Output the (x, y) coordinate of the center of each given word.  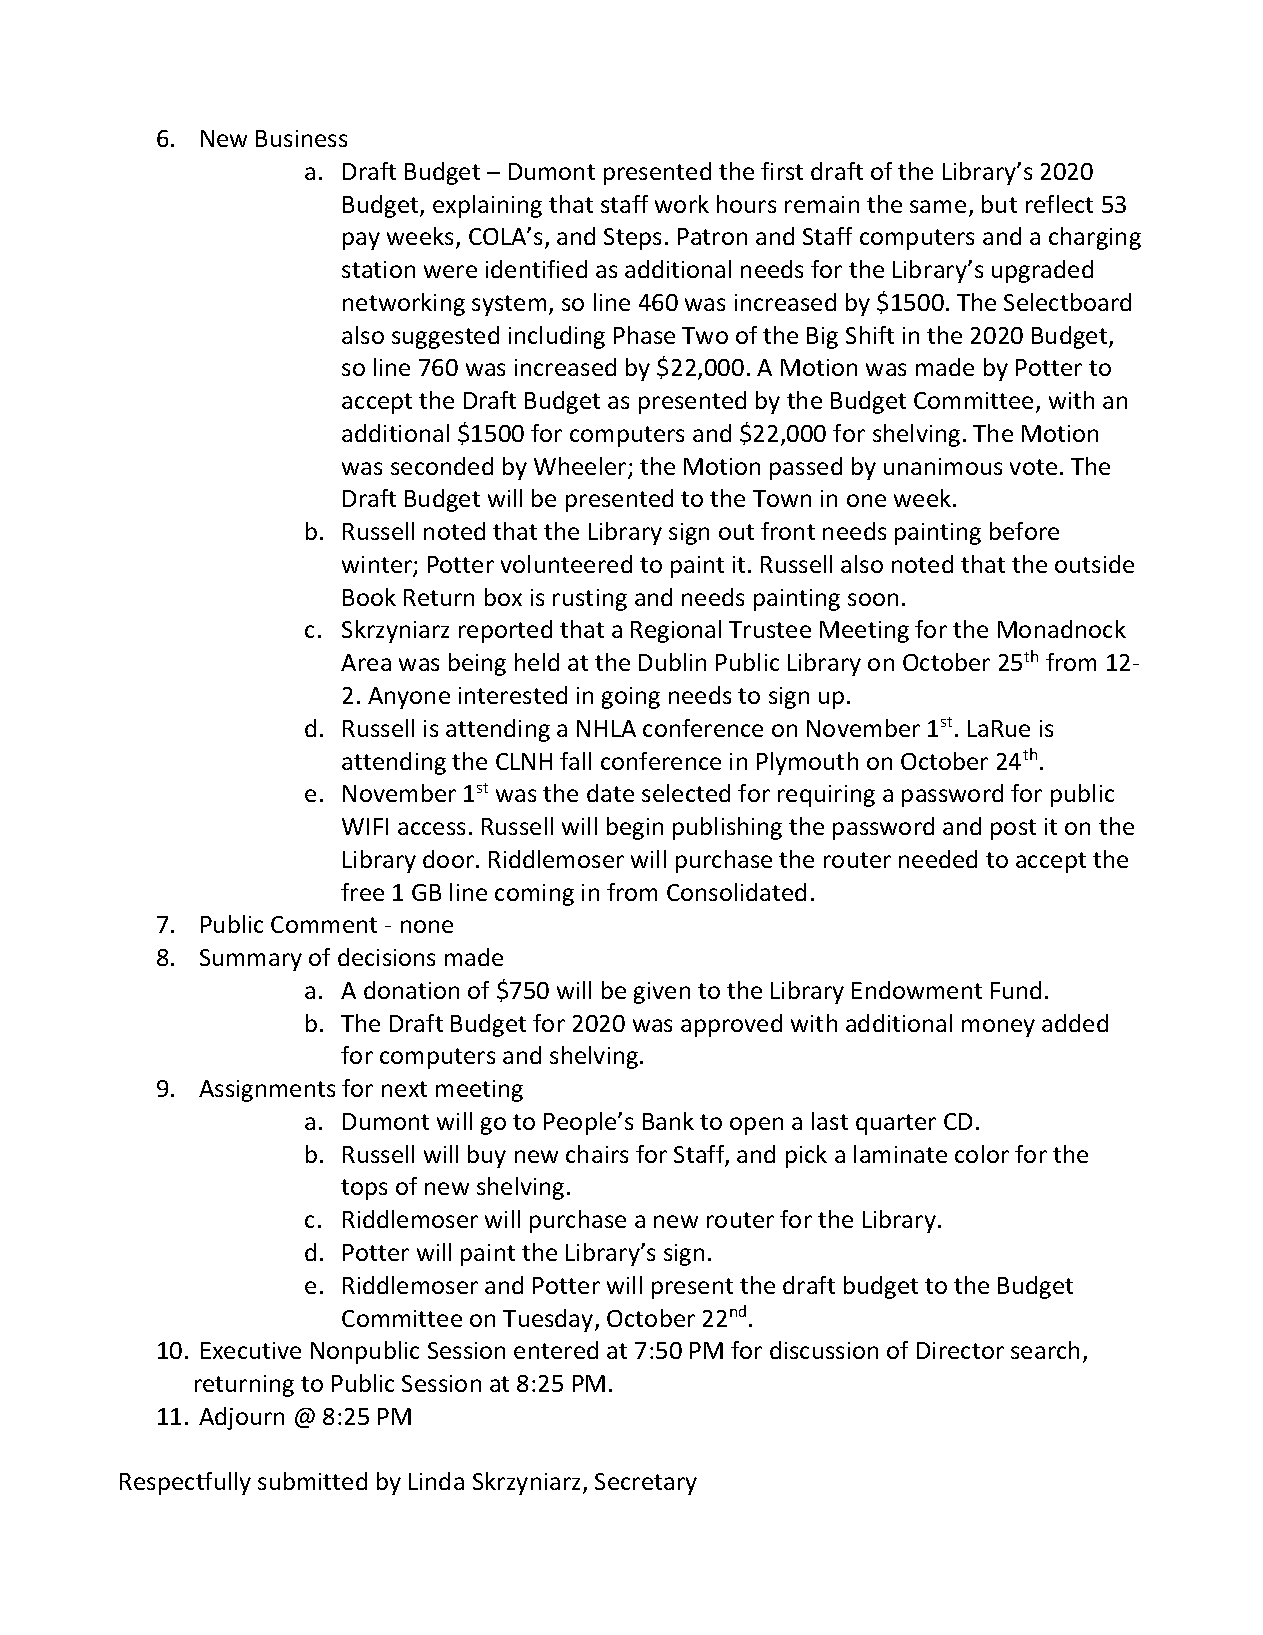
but (999, 204)
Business (301, 138)
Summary (251, 960)
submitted (312, 1481)
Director (960, 1350)
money (998, 1028)
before (1024, 531)
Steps (632, 239)
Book (369, 597)
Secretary (646, 1484)
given (662, 993)
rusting (590, 600)
